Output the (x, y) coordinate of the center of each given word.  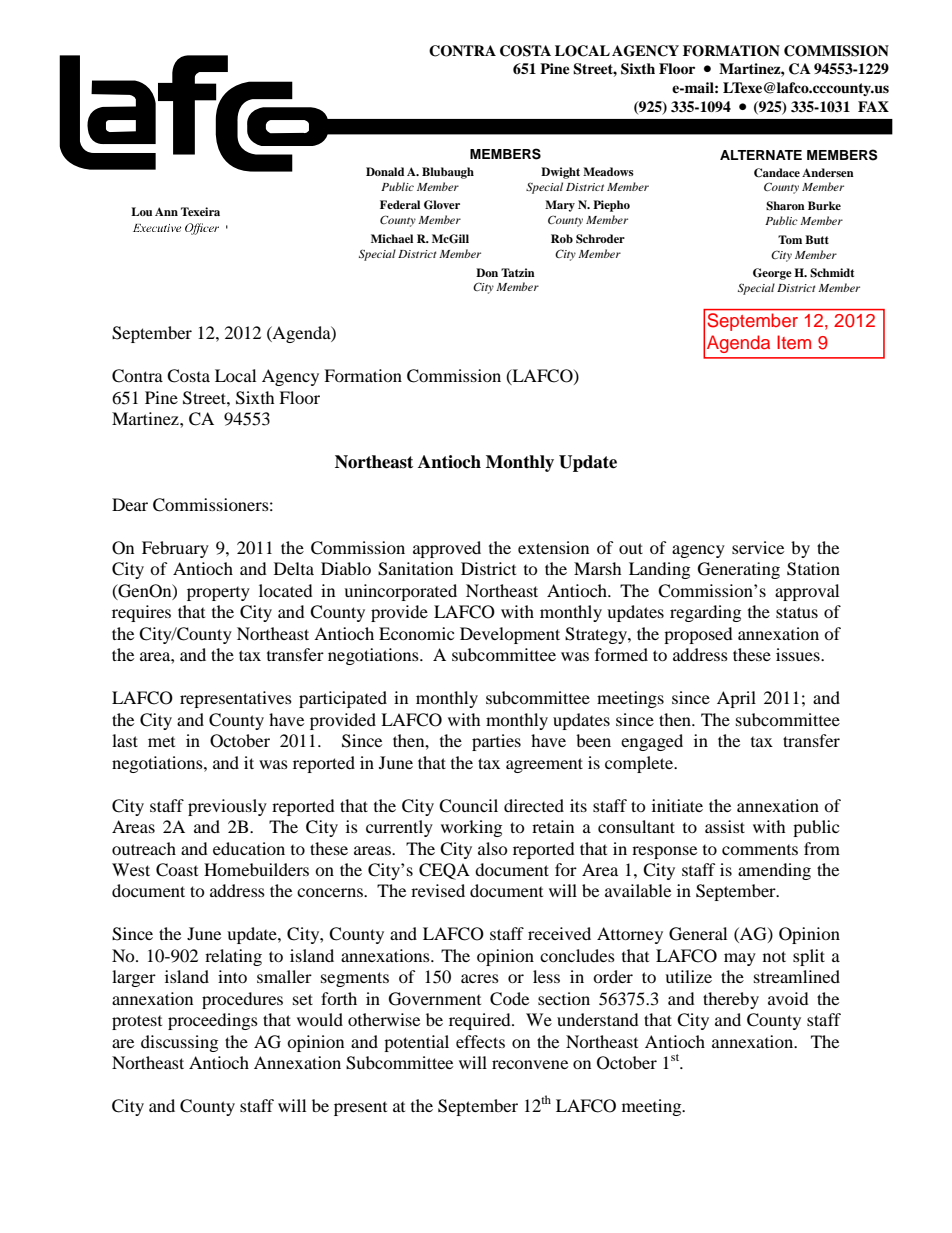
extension (553, 547)
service (758, 547)
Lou (141, 211)
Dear (130, 504)
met (161, 742)
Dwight (560, 173)
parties (496, 742)
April (736, 699)
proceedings (213, 1021)
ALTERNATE (761, 155)
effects (480, 1041)
